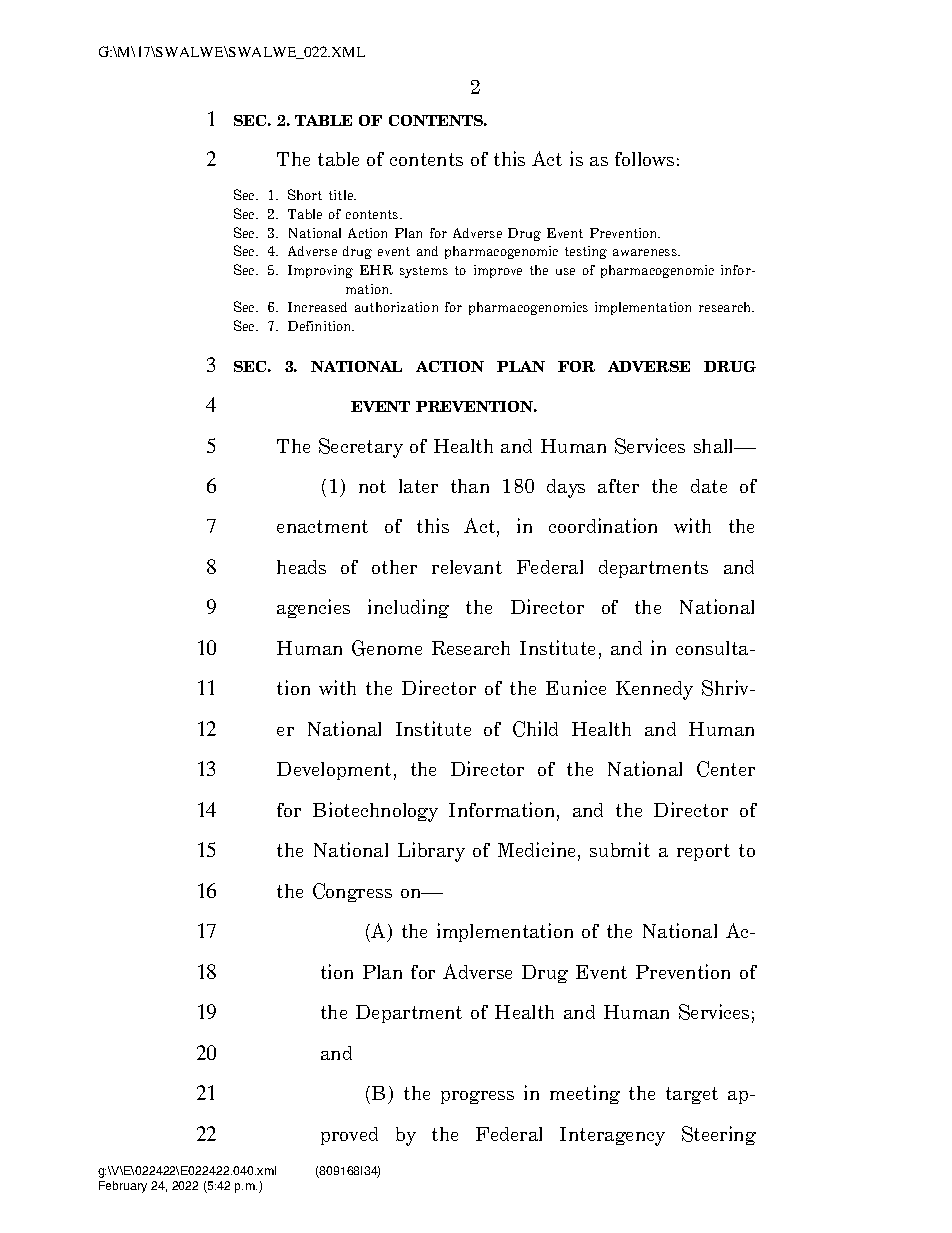  I want to click on Development, so click(334, 771).
